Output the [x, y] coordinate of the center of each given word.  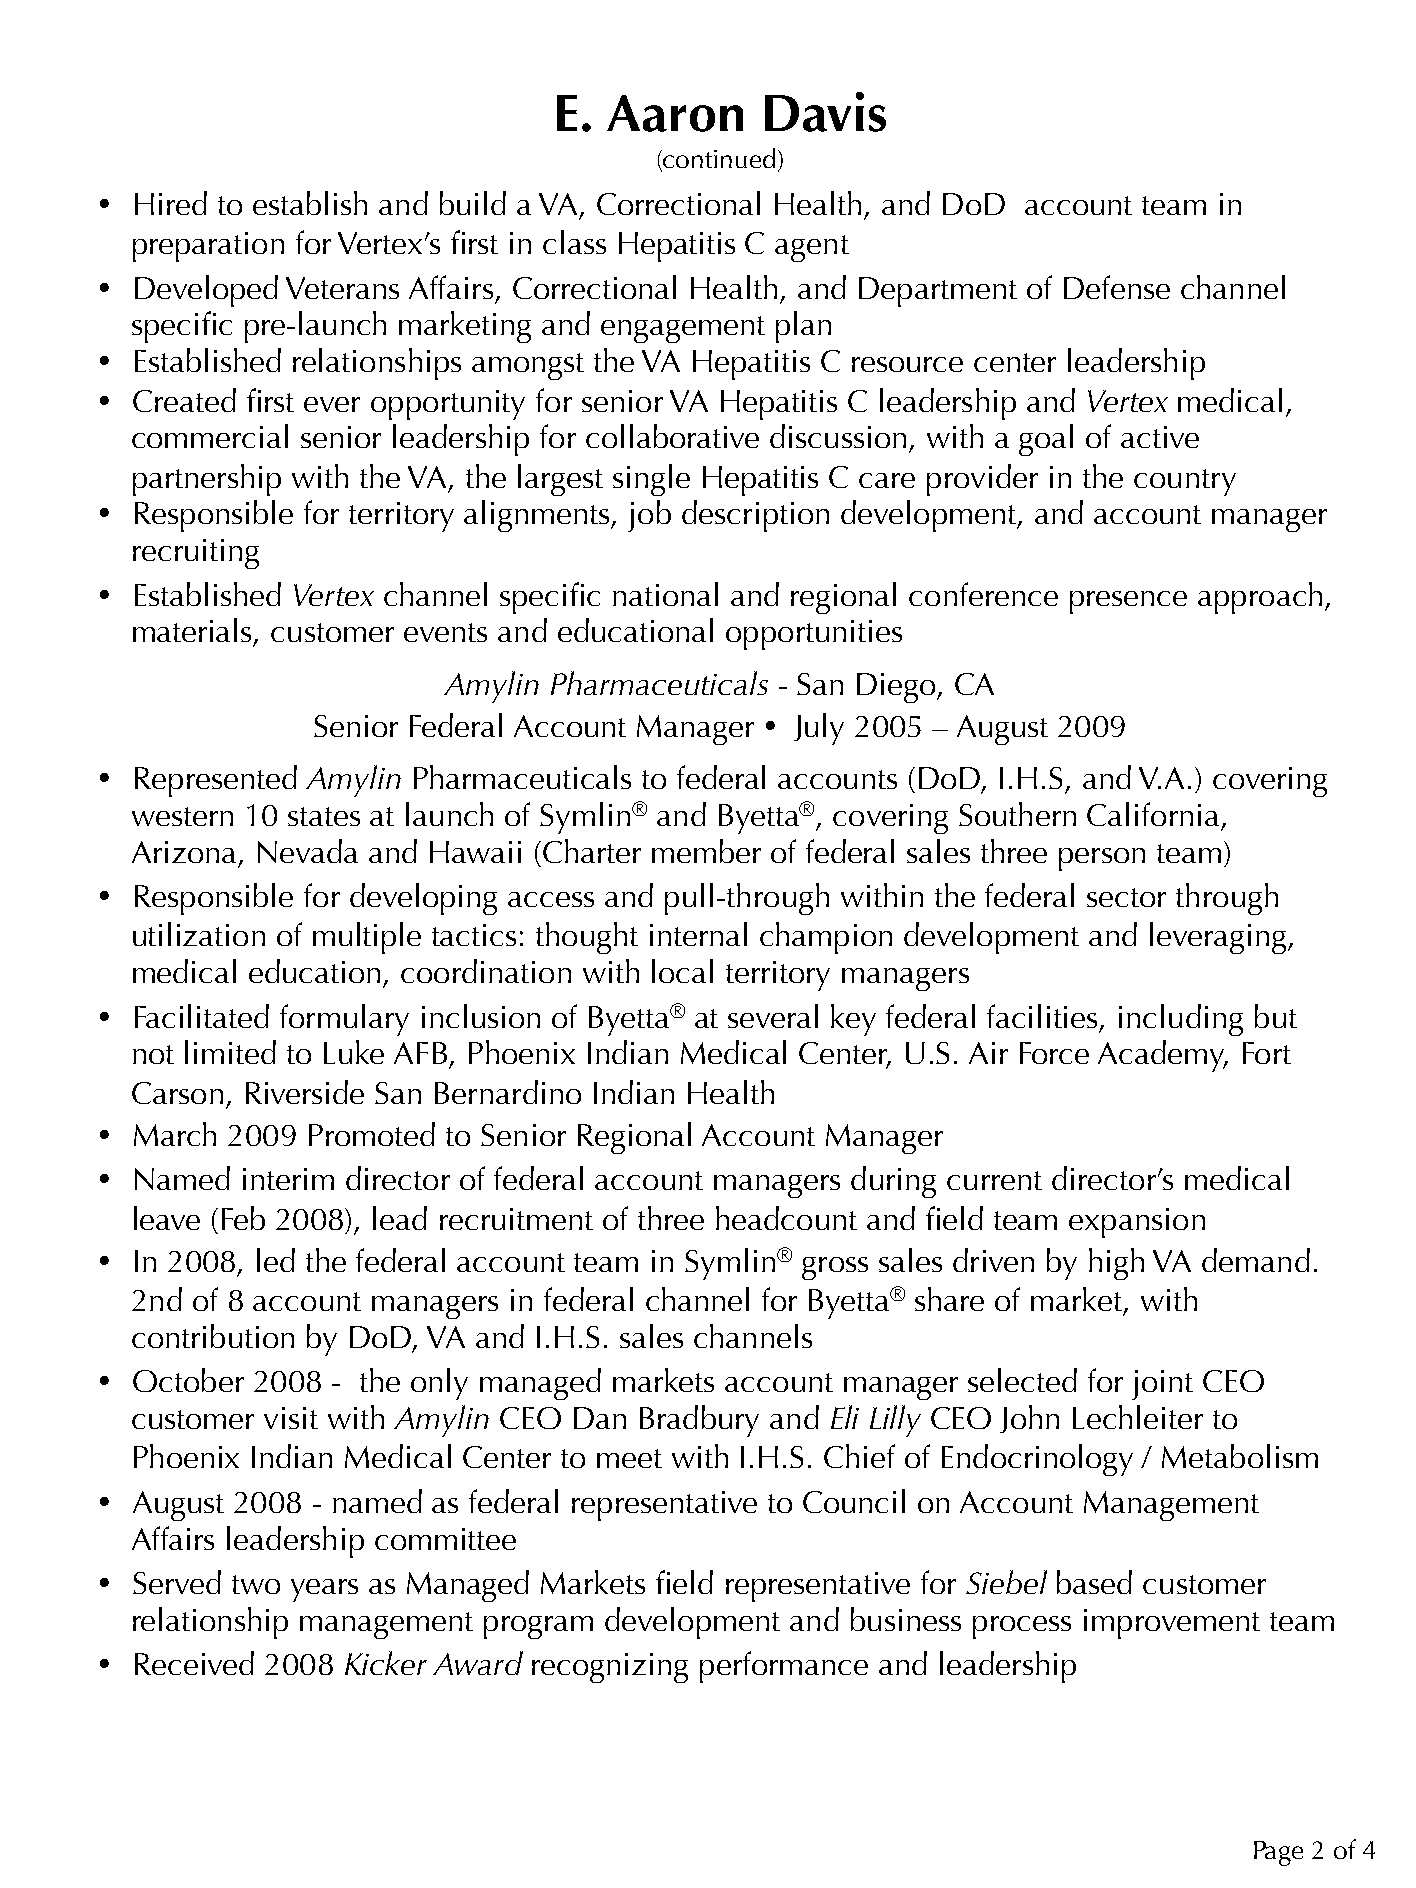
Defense [1117, 287]
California [1153, 814]
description [755, 516]
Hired [171, 203]
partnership [207, 480]
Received [194, 1663]
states [324, 816]
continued [719, 158]
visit [291, 1418]
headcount [786, 1218]
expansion [1137, 1223]
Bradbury [699, 1421]
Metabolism [1240, 1456]
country [1185, 482]
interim [288, 1179]
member [706, 851]
